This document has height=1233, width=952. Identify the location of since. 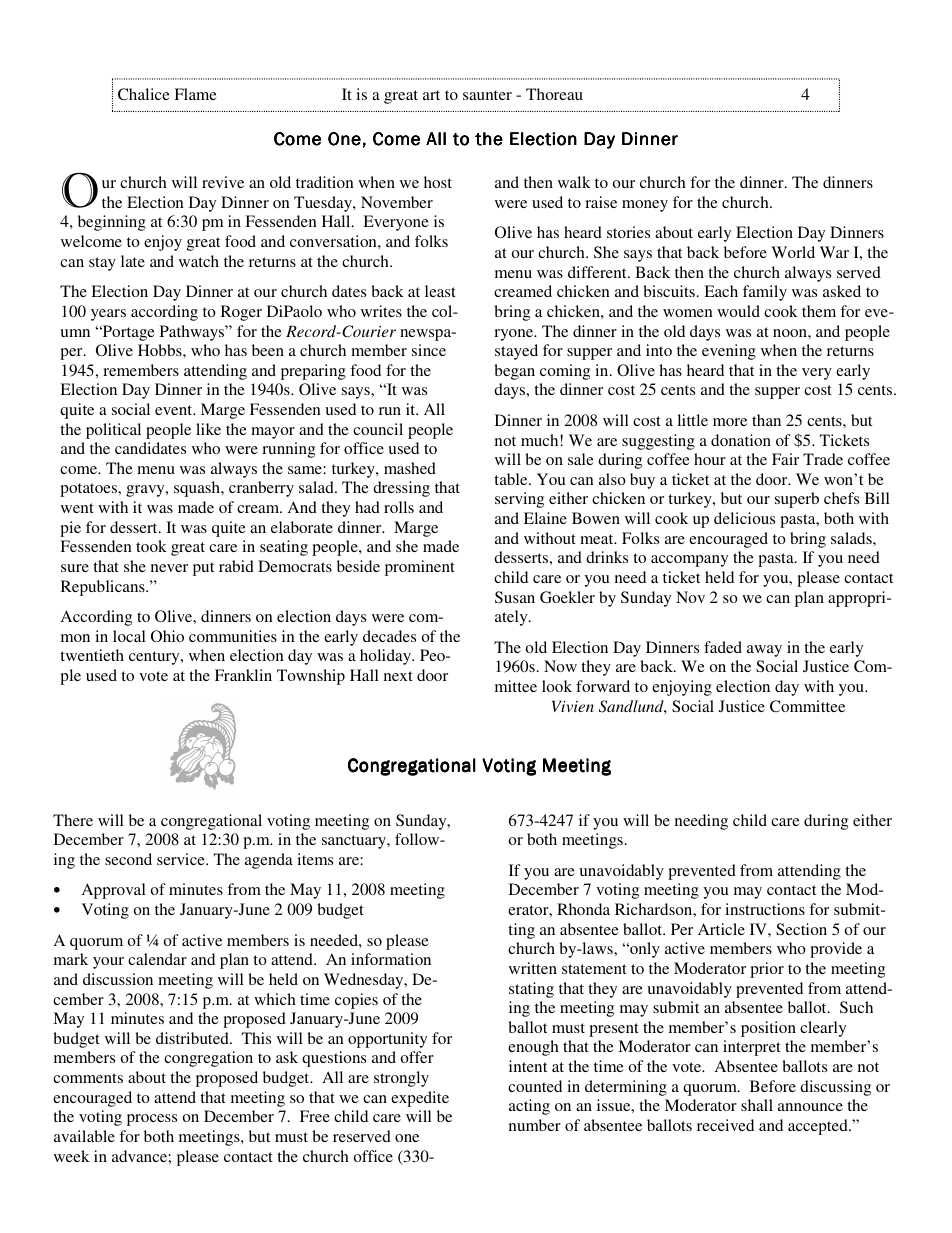
(429, 350).
